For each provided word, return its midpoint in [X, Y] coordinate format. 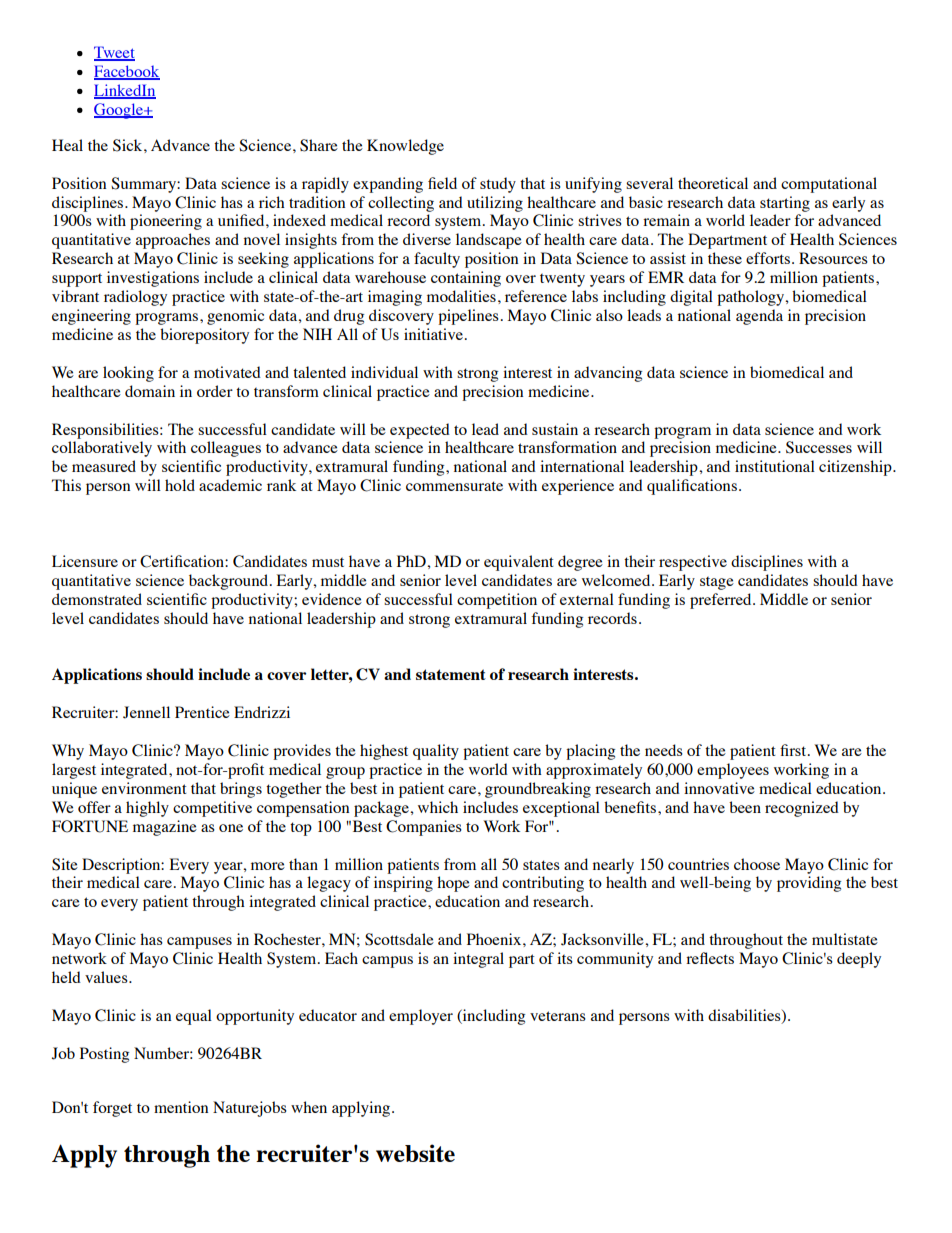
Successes [819, 447]
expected [420, 431]
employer [421, 1017]
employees [733, 771]
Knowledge [405, 147]
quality [436, 752]
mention [181, 1107]
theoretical [713, 183]
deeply [859, 960]
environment [144, 788]
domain [150, 391]
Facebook [127, 72]
